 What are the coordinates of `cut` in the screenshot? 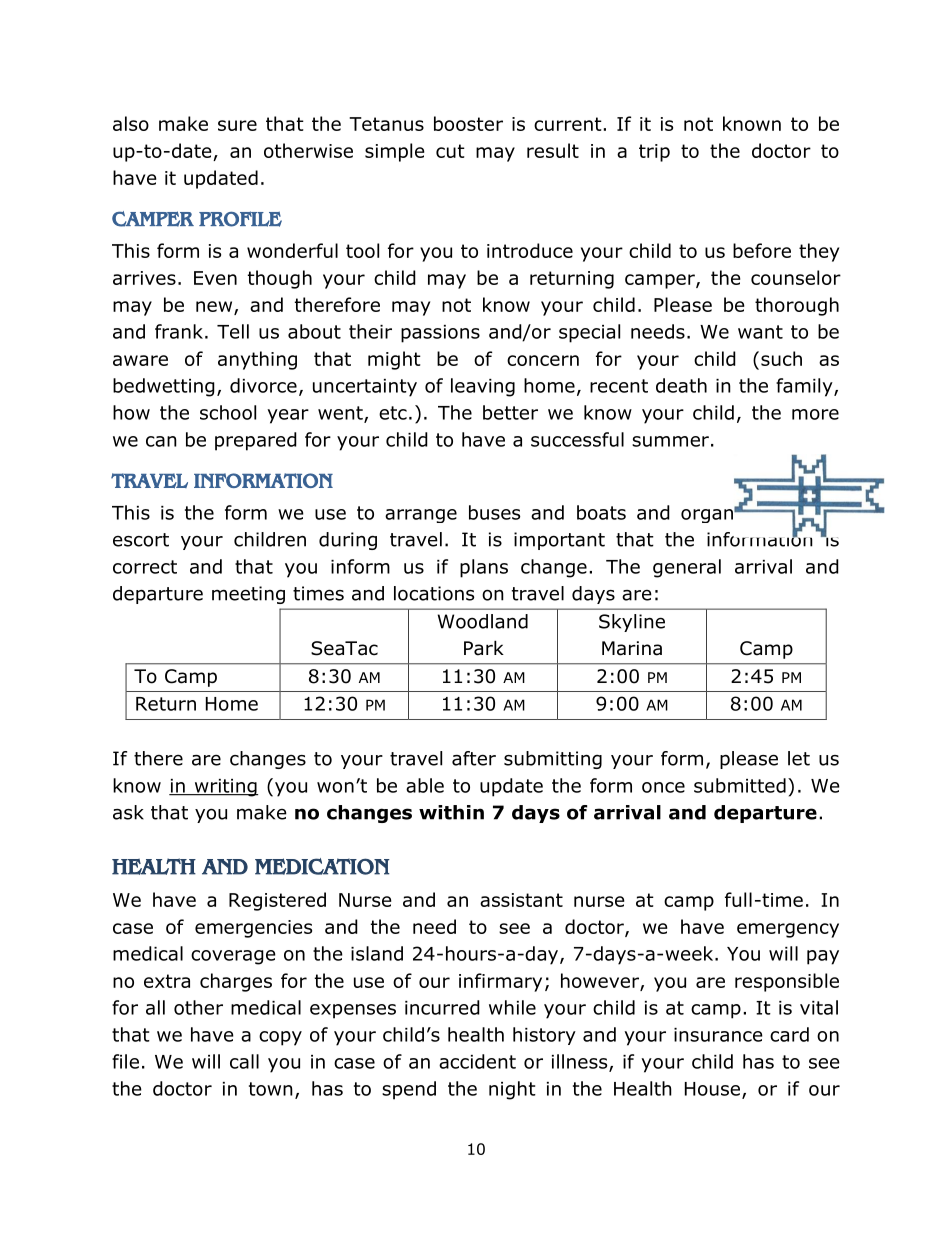 It's located at (450, 151).
